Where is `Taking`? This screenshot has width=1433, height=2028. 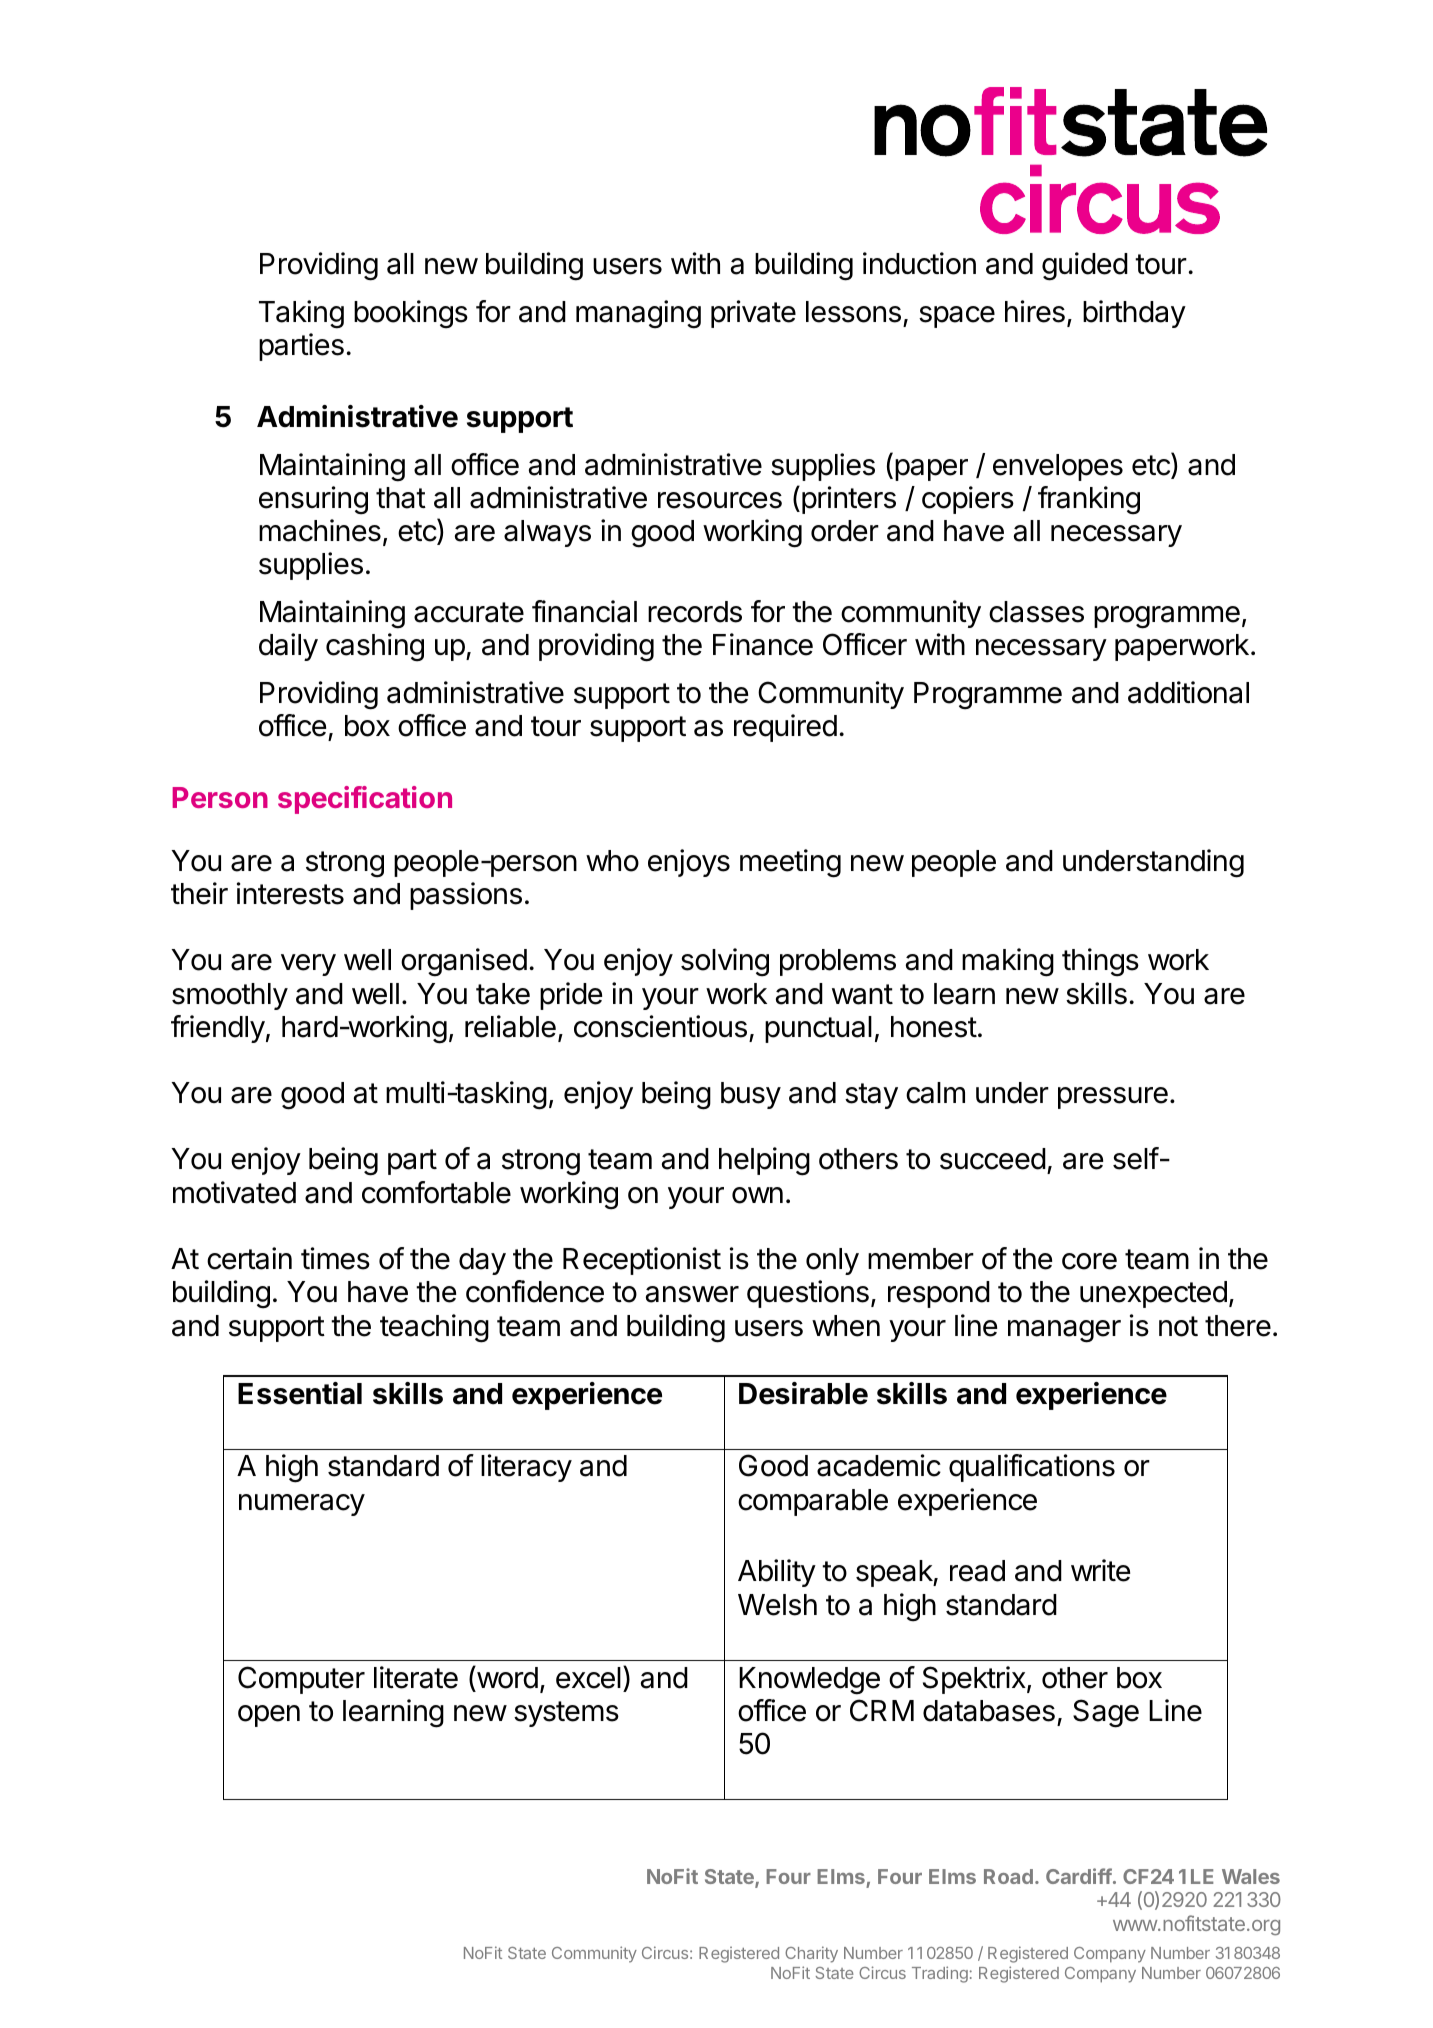
Taking is located at coordinates (301, 314).
